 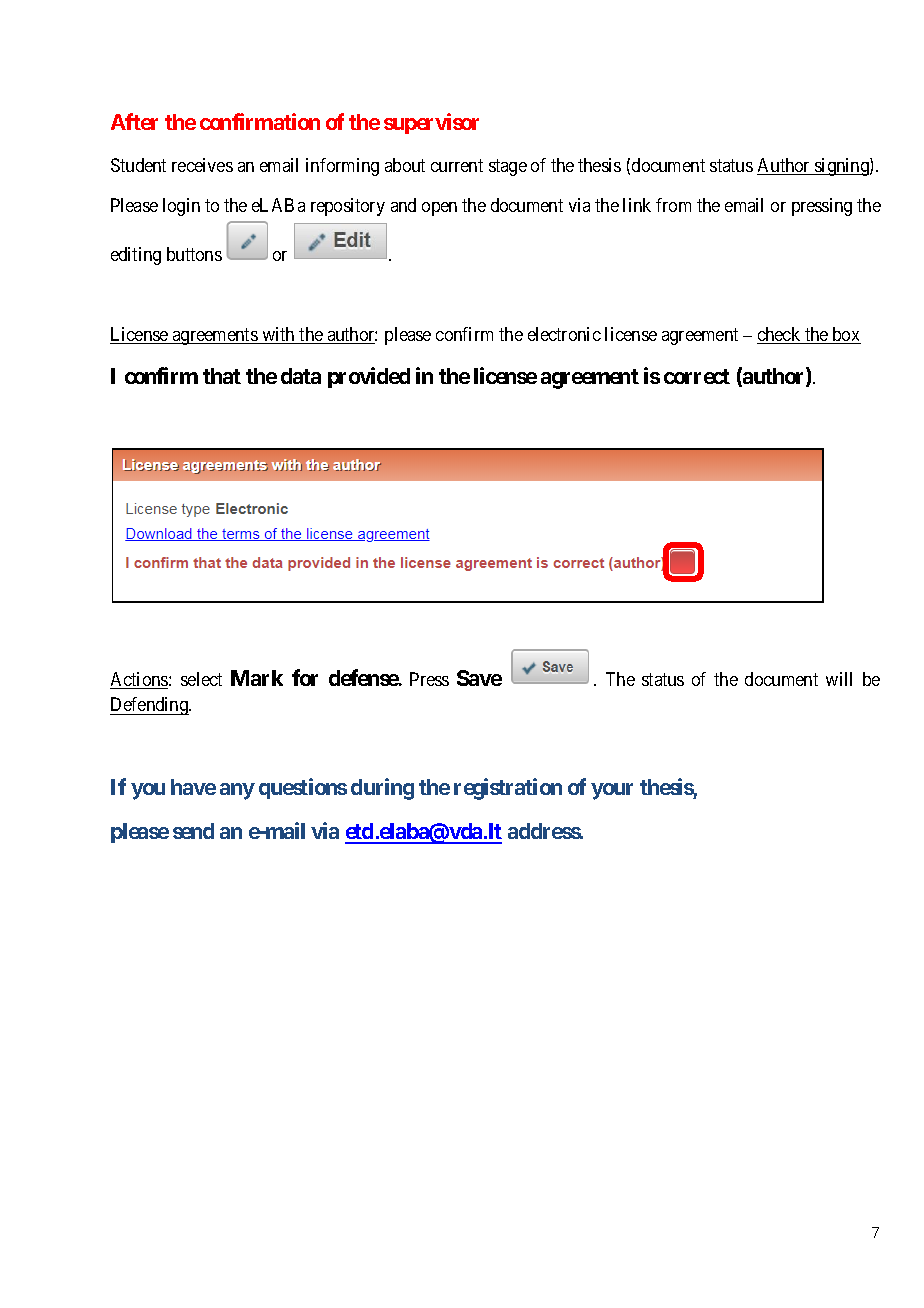 What do you see at coordinates (364, 677) in the document?
I see `defense` at bounding box center [364, 677].
